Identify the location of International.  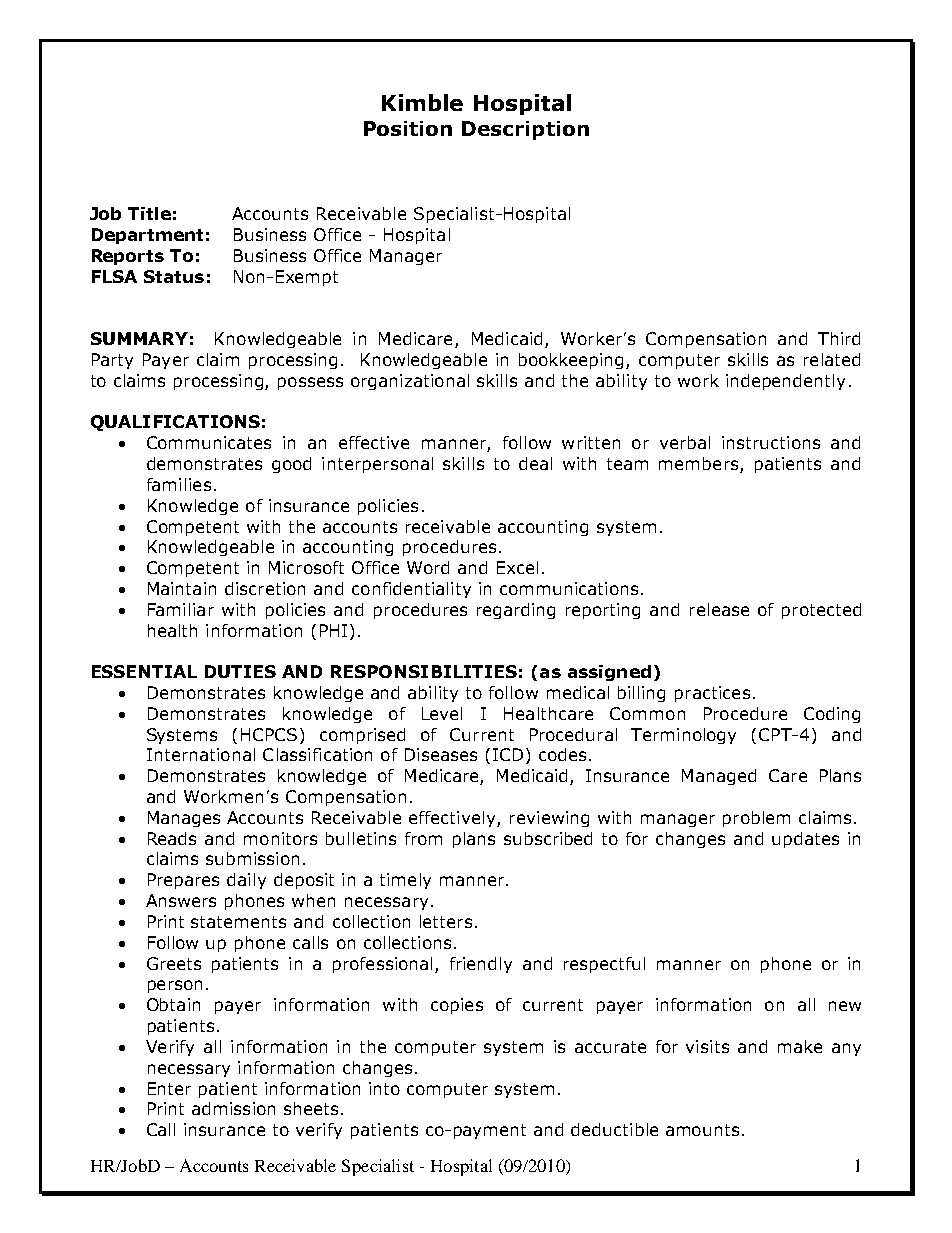
(201, 754).
